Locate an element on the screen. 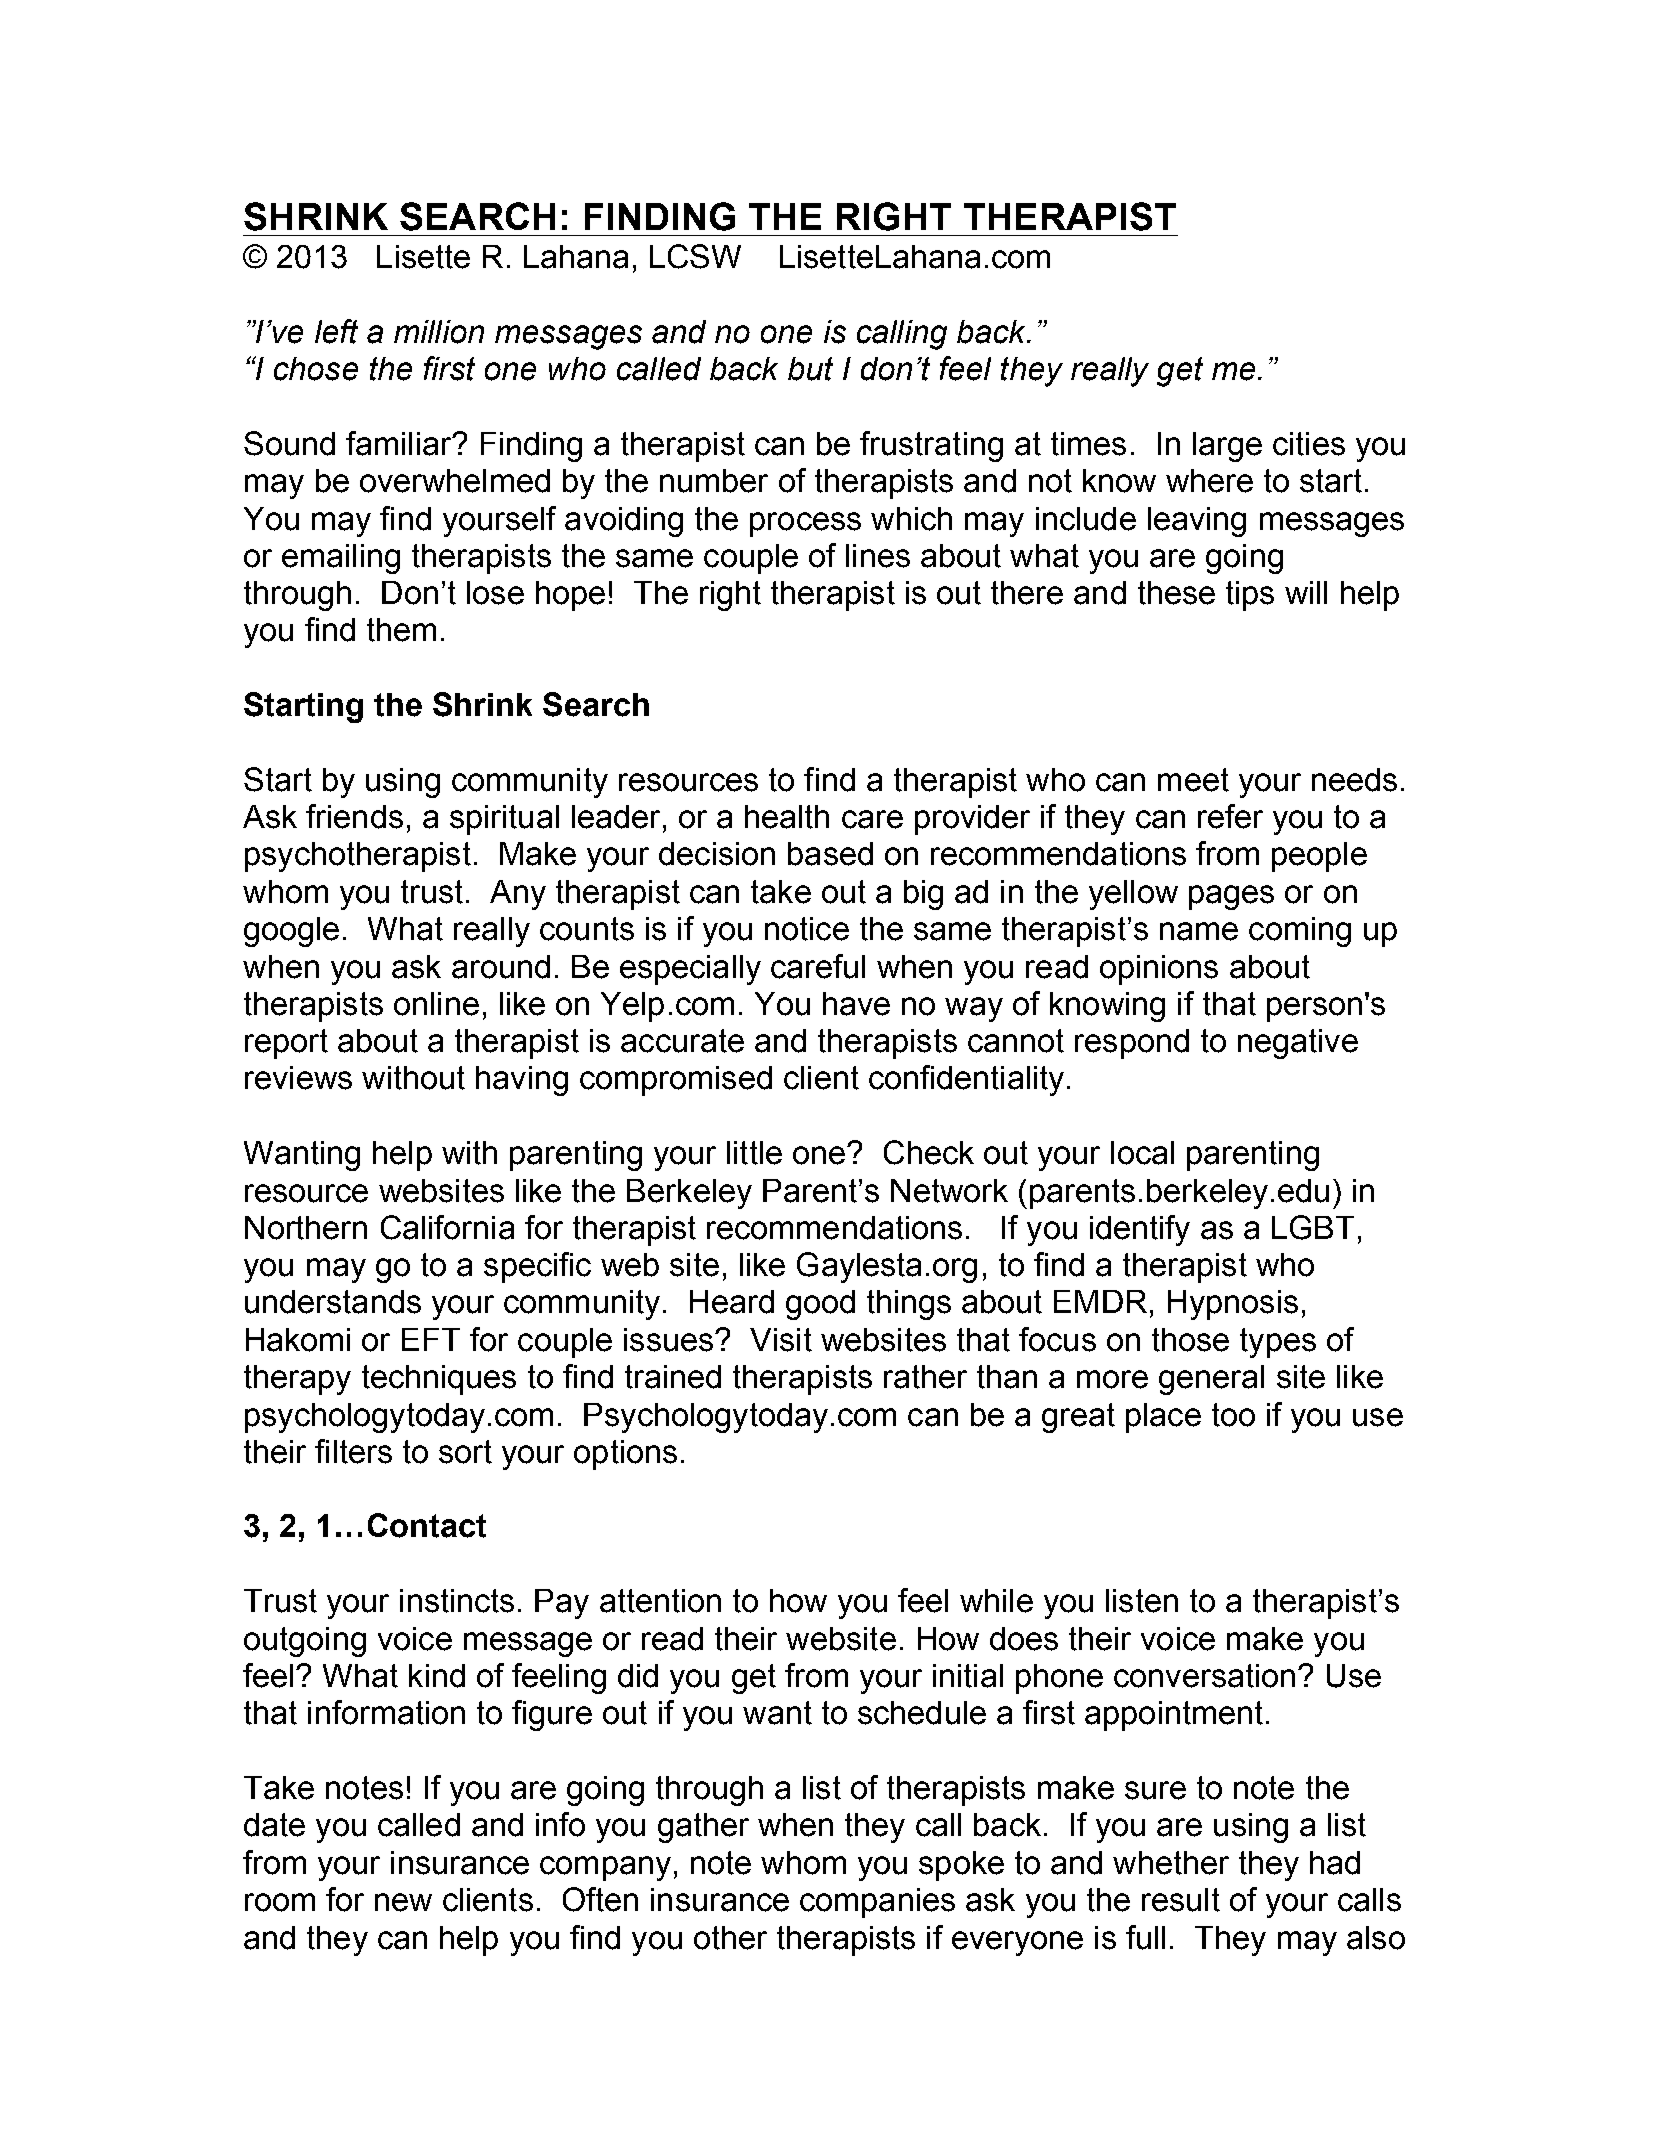 The width and height of the screenshot is (1656, 2143). companies is located at coordinates (877, 1903).
